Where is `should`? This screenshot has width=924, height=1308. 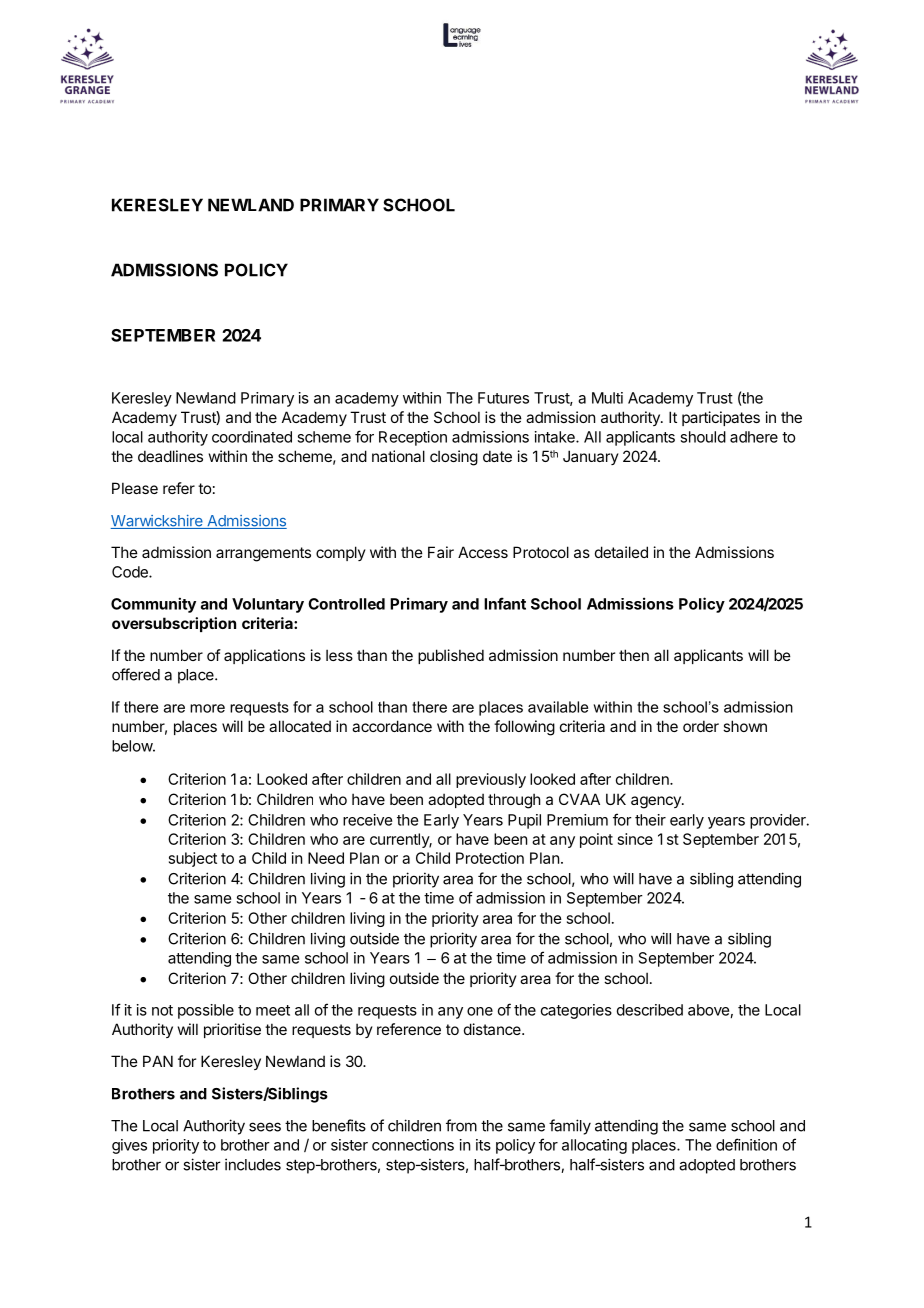 should is located at coordinates (703, 437).
